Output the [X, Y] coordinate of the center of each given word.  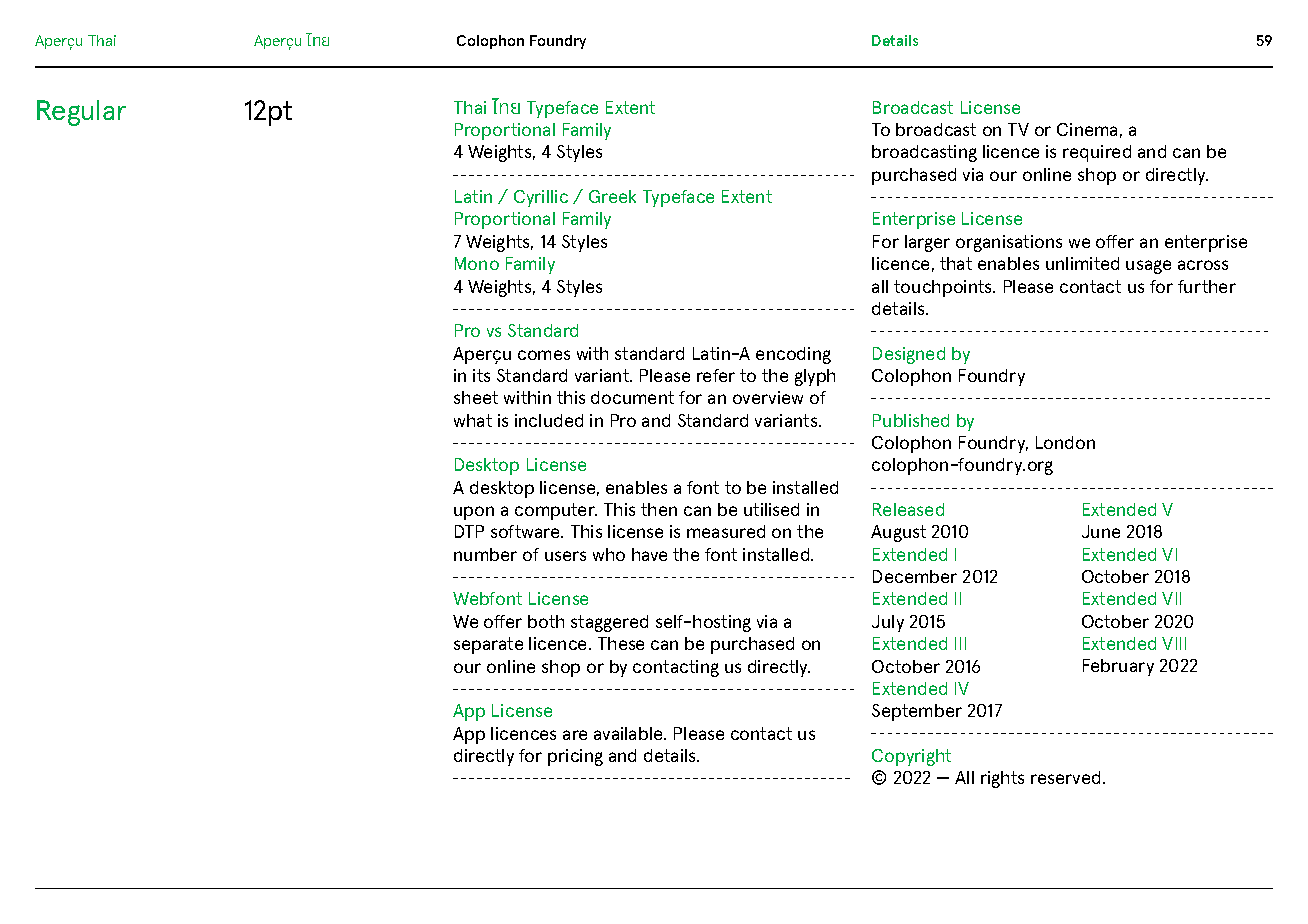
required [1097, 153]
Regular [81, 113]
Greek [612, 196]
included [549, 420]
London [1065, 442]
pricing [575, 757]
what [473, 420]
